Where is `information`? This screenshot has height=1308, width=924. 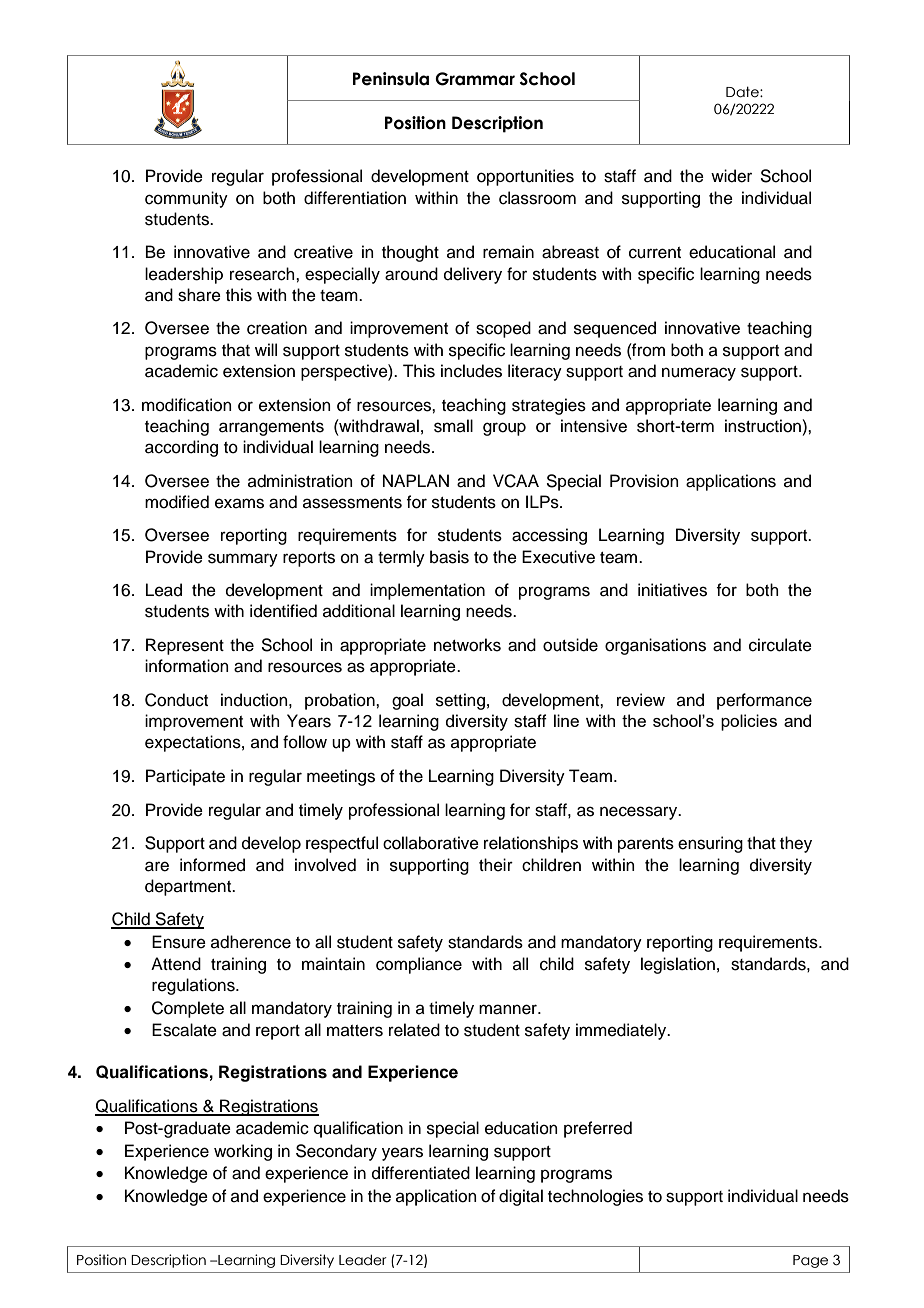 information is located at coordinates (187, 666).
